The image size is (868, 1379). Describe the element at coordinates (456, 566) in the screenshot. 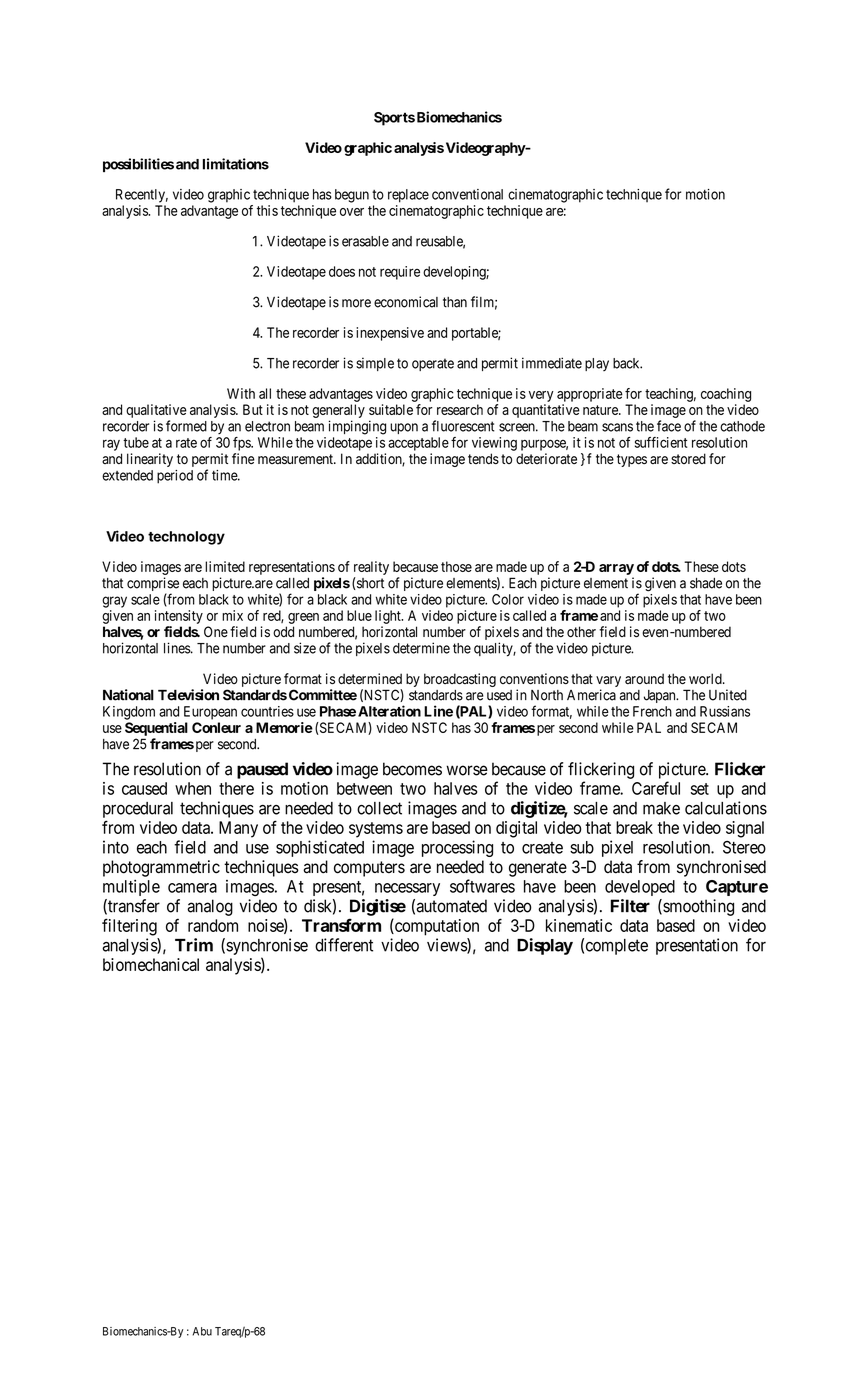

I see `those` at that location.
